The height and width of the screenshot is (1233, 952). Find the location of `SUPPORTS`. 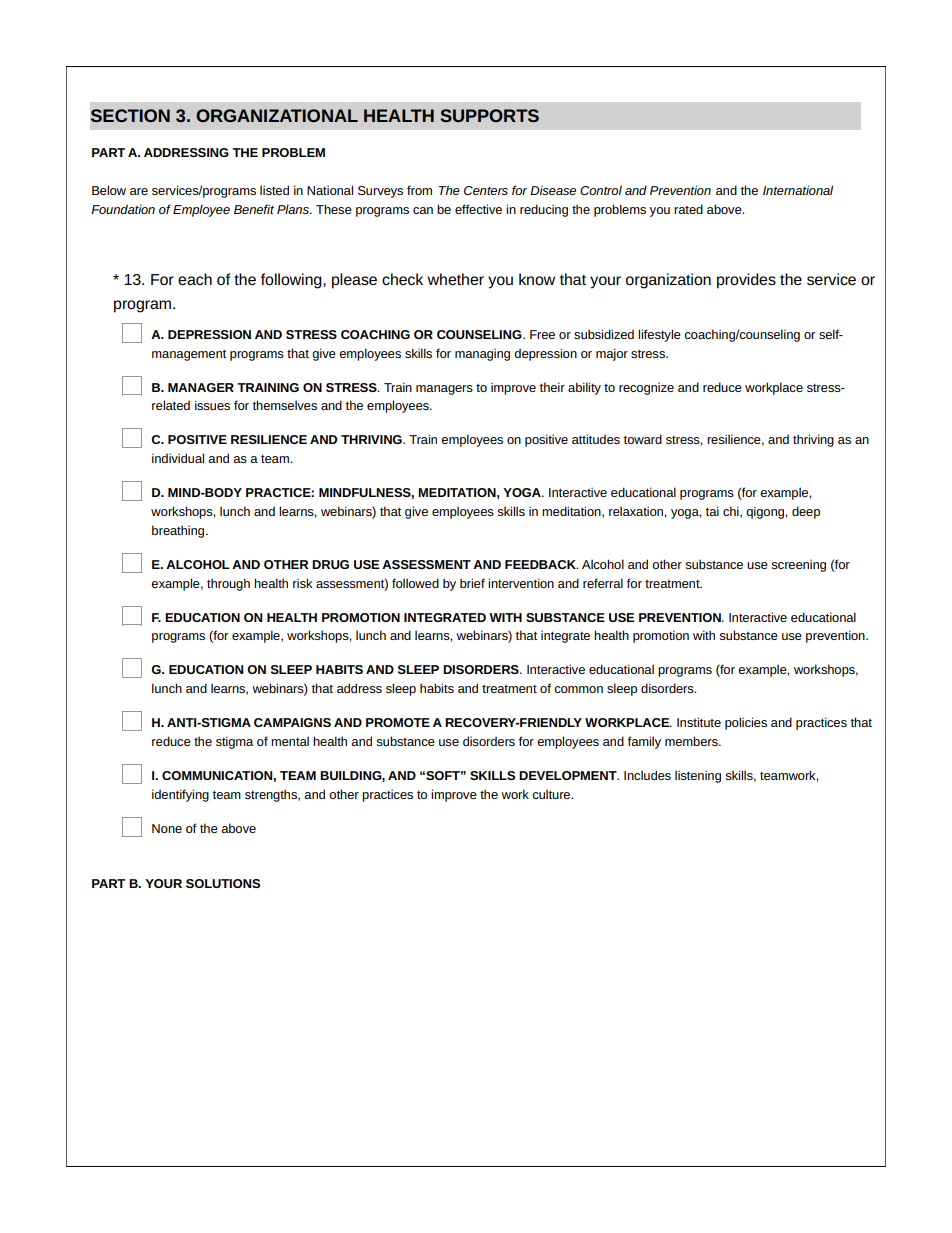

SUPPORTS is located at coordinates (489, 115).
